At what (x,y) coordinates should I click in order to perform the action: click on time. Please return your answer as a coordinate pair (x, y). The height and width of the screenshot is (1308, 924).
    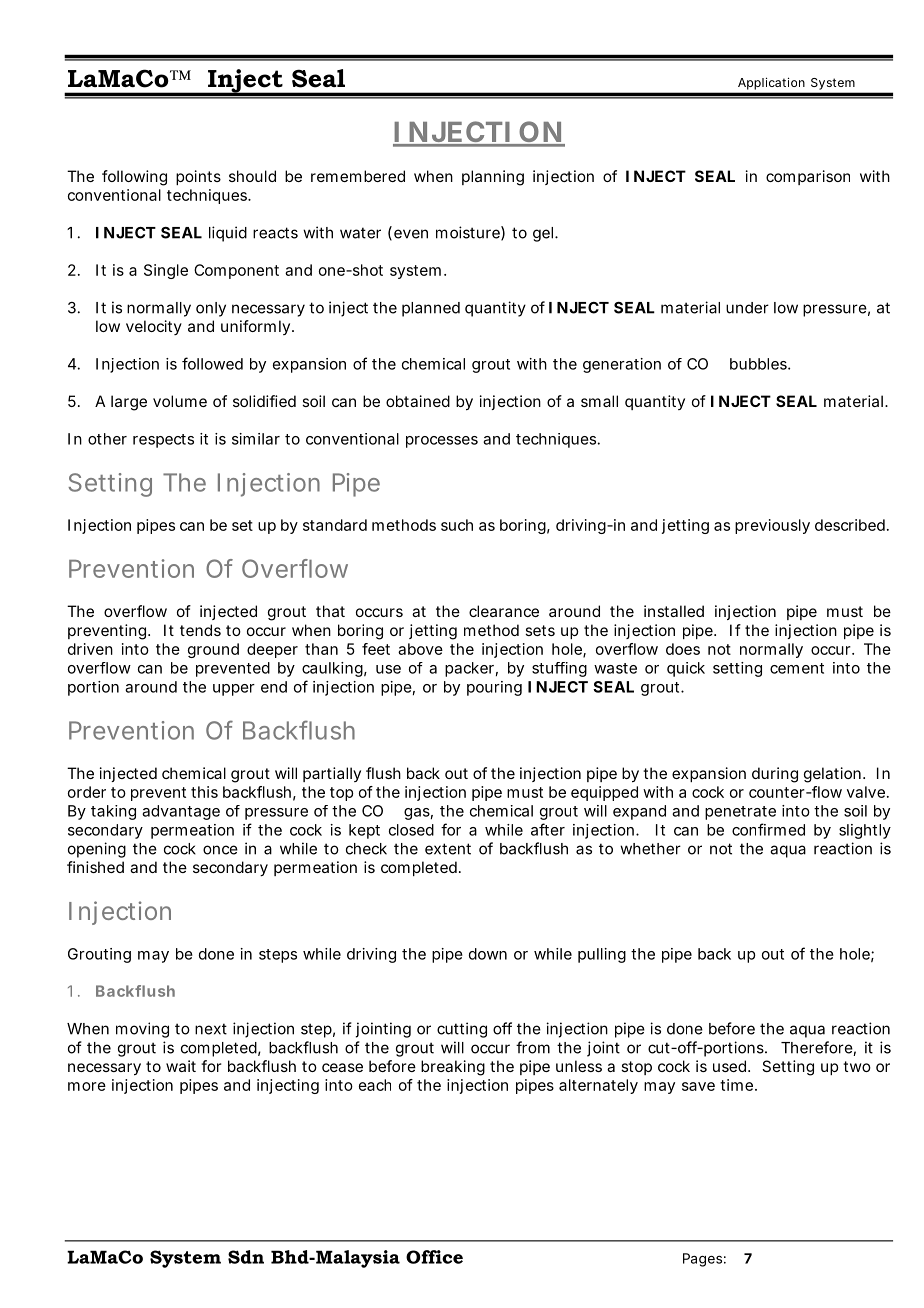
    Looking at the image, I should click on (738, 1085).
